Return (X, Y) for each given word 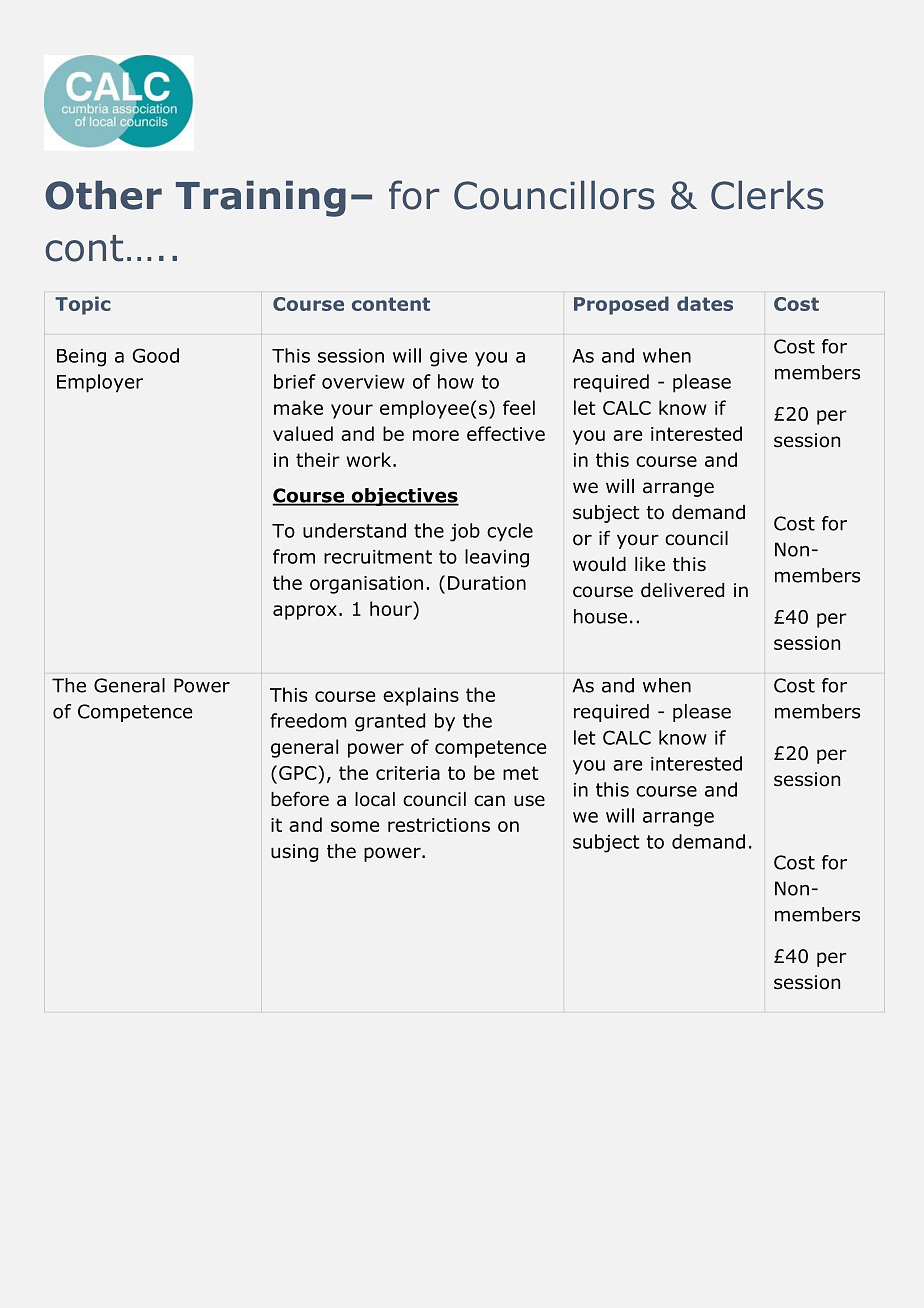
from (294, 556)
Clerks (767, 195)
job (465, 532)
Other (103, 195)
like (650, 564)
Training (261, 198)
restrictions (439, 825)
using (294, 853)
